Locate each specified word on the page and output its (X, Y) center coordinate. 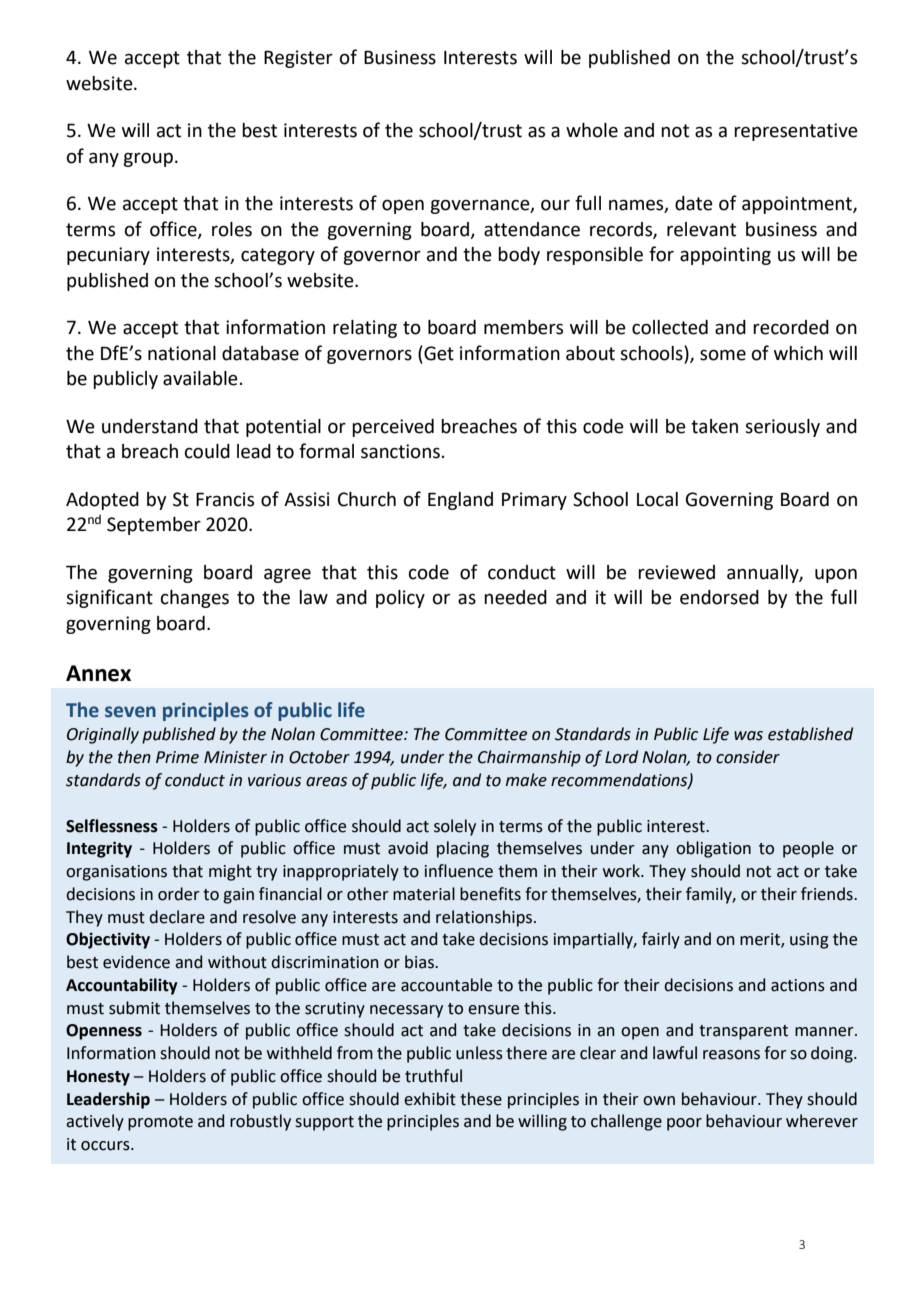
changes (195, 599)
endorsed (719, 597)
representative (796, 132)
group (148, 159)
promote (160, 1123)
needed (515, 597)
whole (592, 130)
